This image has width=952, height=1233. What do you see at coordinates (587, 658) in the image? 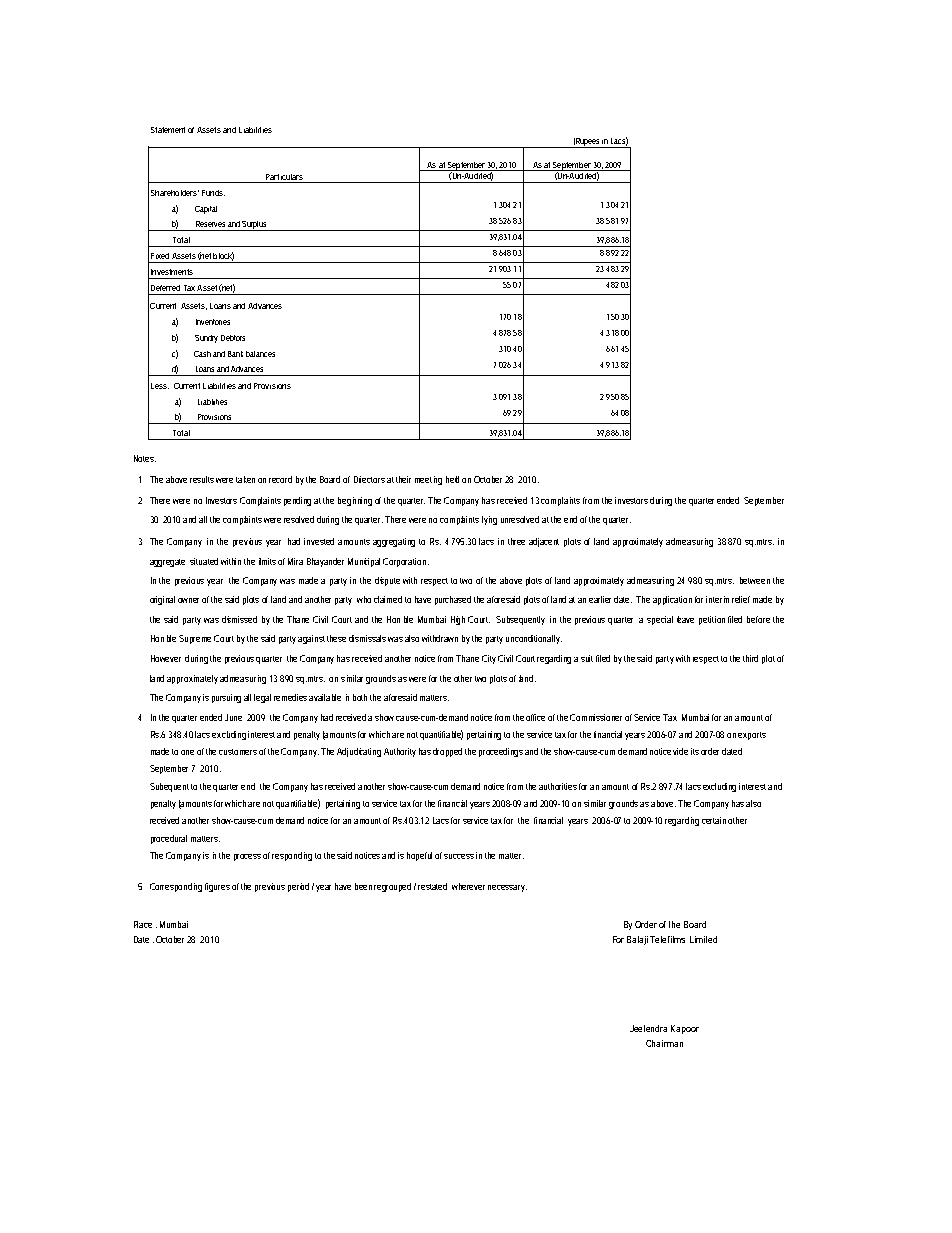
I see `suit` at bounding box center [587, 658].
